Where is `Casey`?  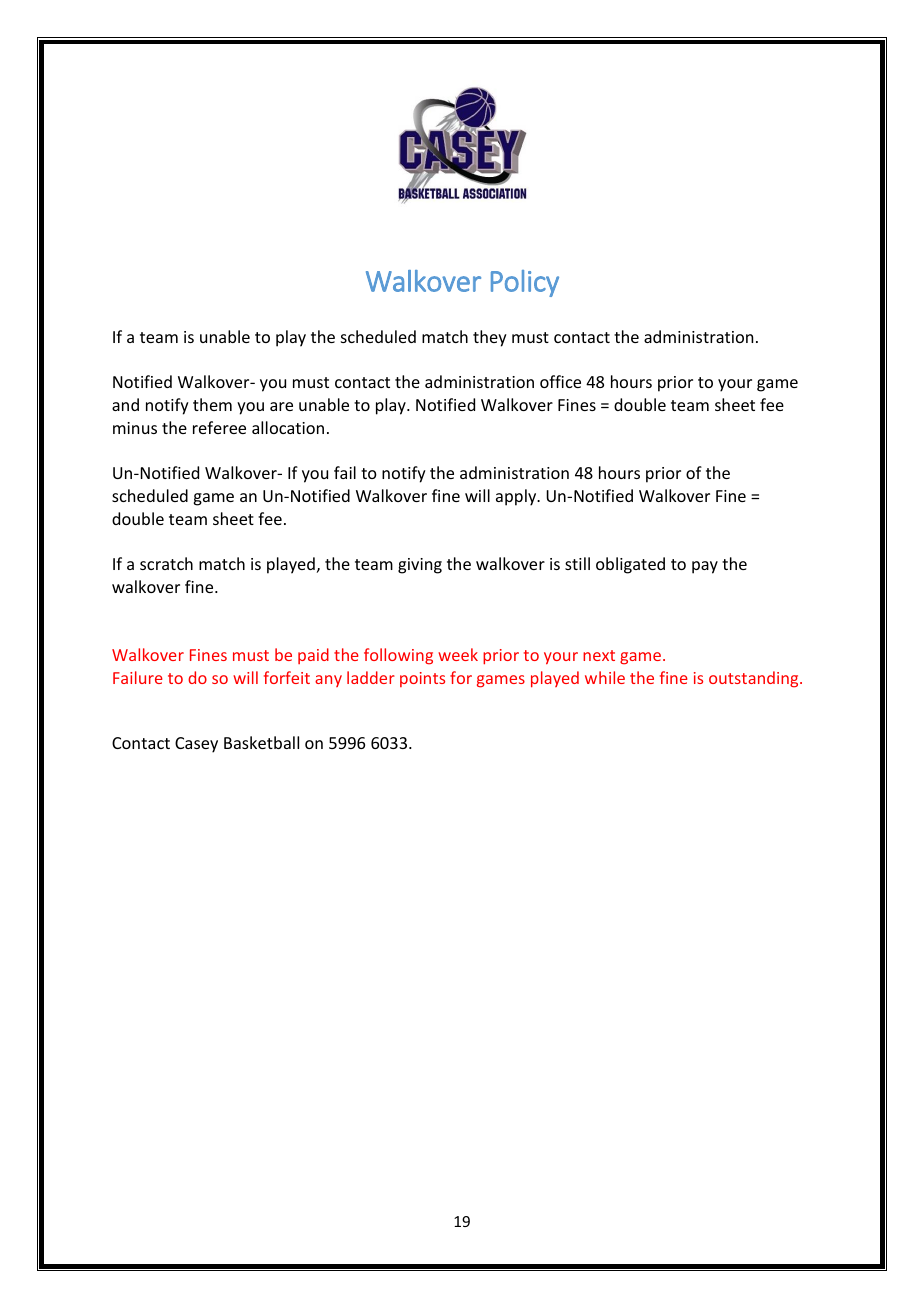 Casey is located at coordinates (196, 745).
